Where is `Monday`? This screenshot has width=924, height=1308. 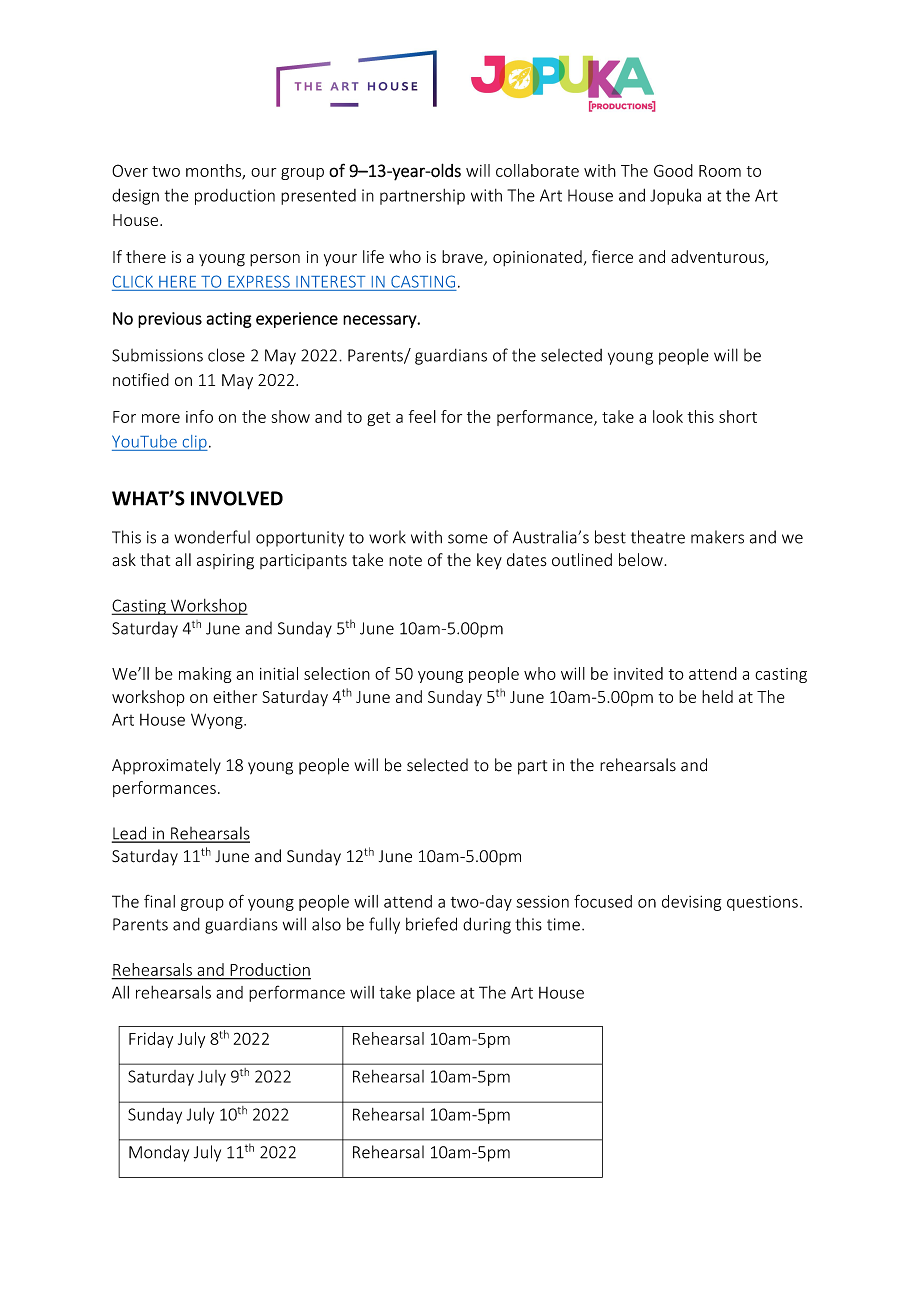 Monday is located at coordinates (159, 1153).
